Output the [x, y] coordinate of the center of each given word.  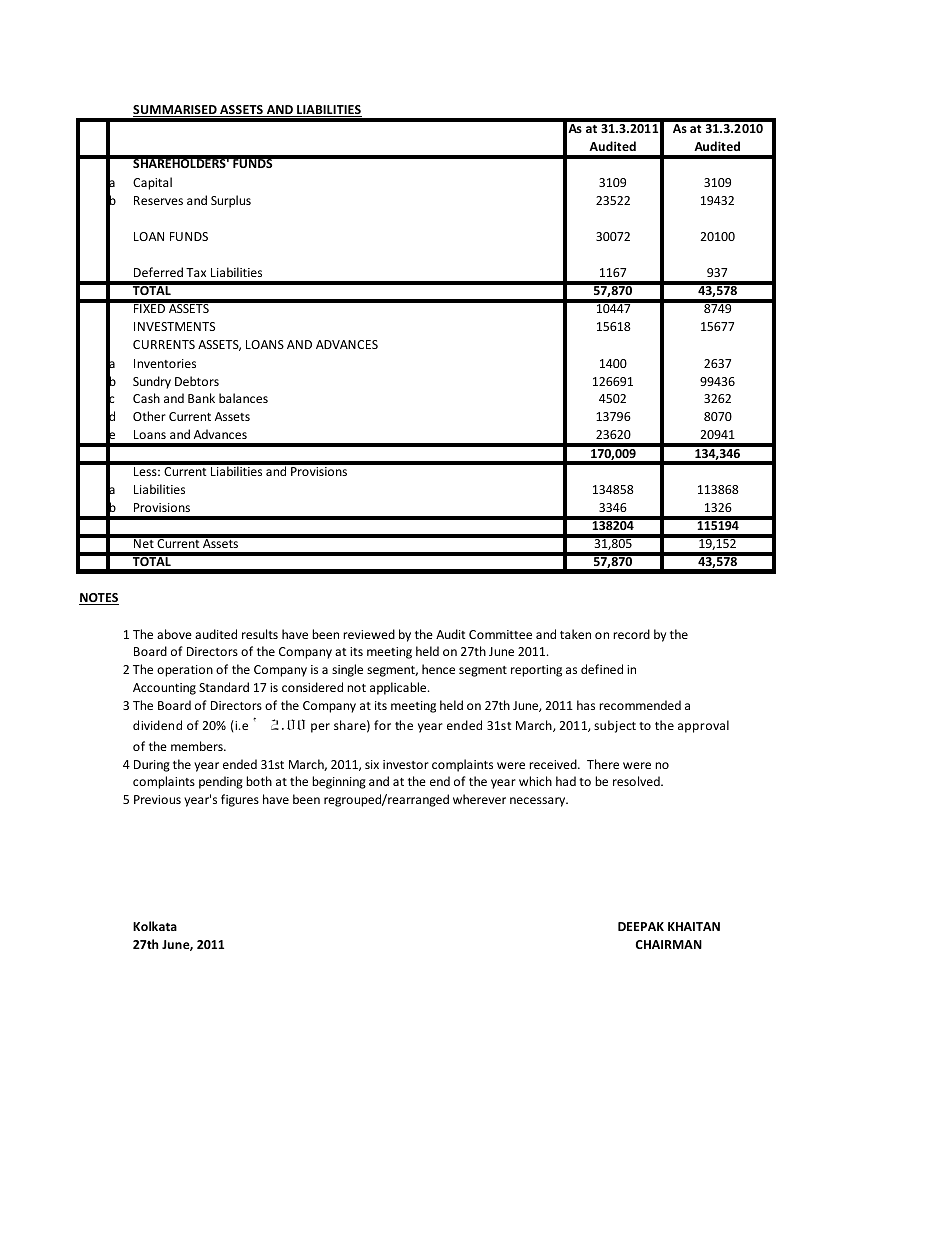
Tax [196, 272]
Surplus [231, 201]
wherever [479, 799]
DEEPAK [641, 926]
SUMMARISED [176, 111]
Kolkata [155, 926]
